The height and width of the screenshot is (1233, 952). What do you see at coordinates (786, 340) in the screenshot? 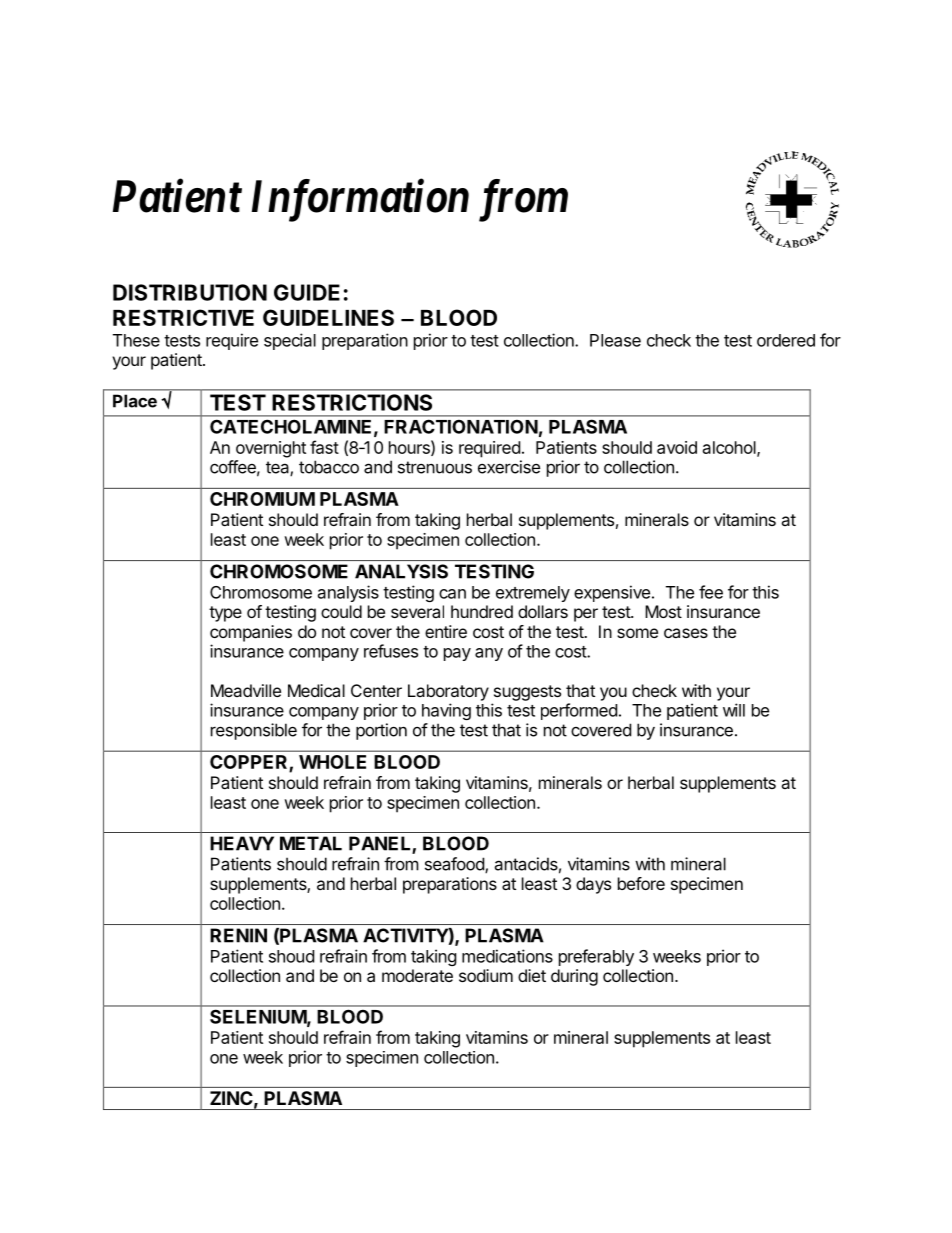
I see `ordered` at bounding box center [786, 340].
